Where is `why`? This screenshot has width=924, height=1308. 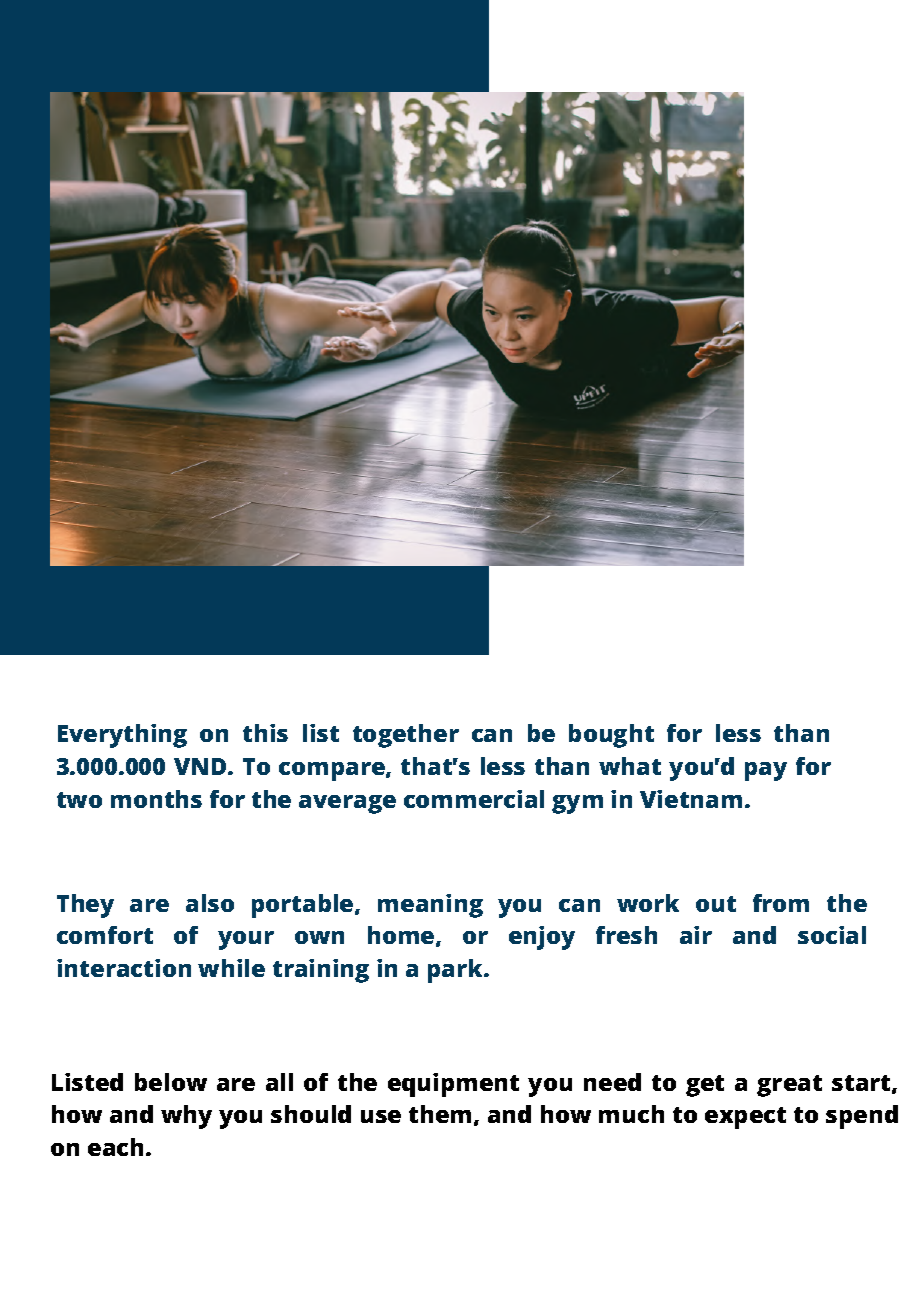 why is located at coordinates (186, 1117).
